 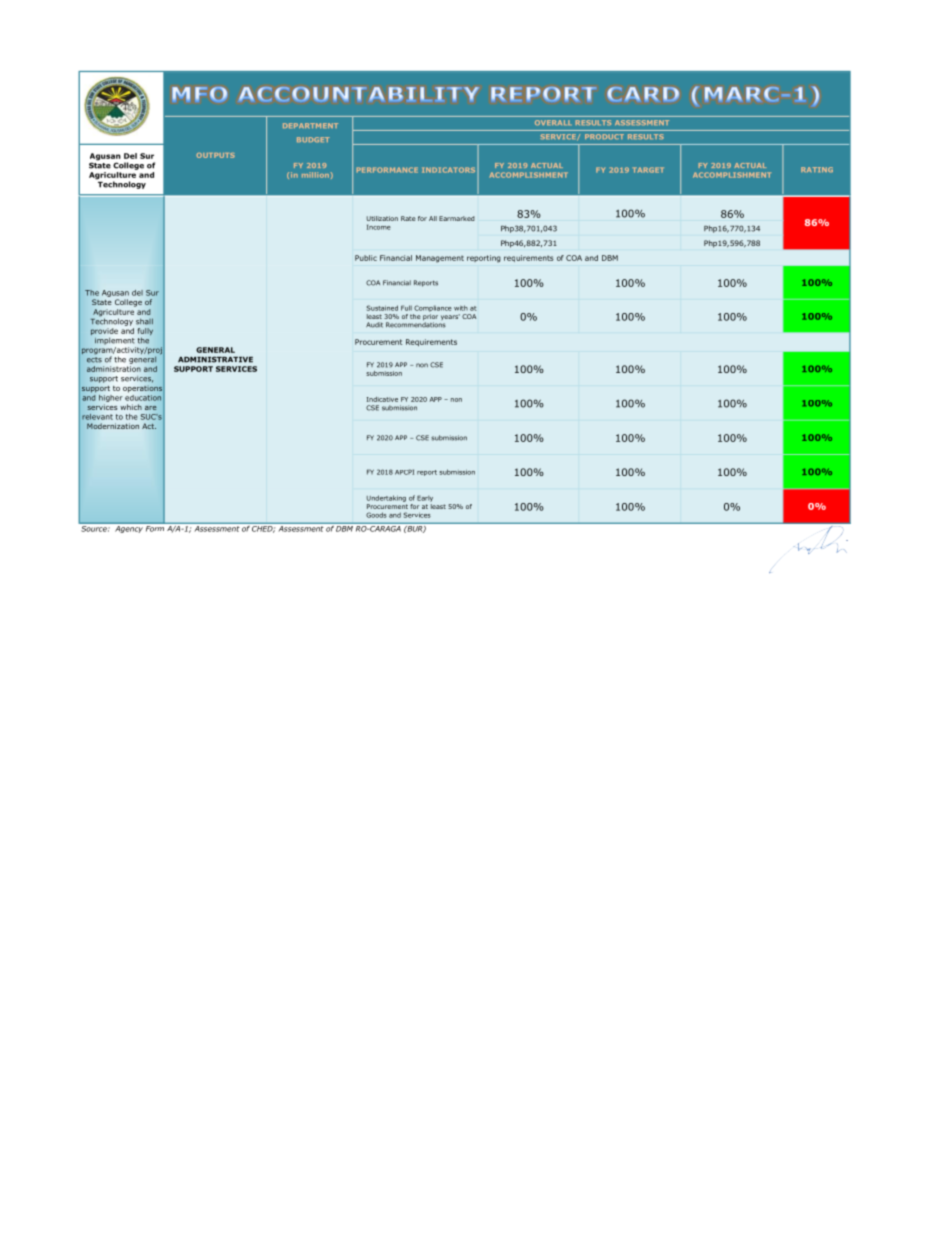 What do you see at coordinates (382, 399) in the page?
I see `Indicative` at bounding box center [382, 399].
